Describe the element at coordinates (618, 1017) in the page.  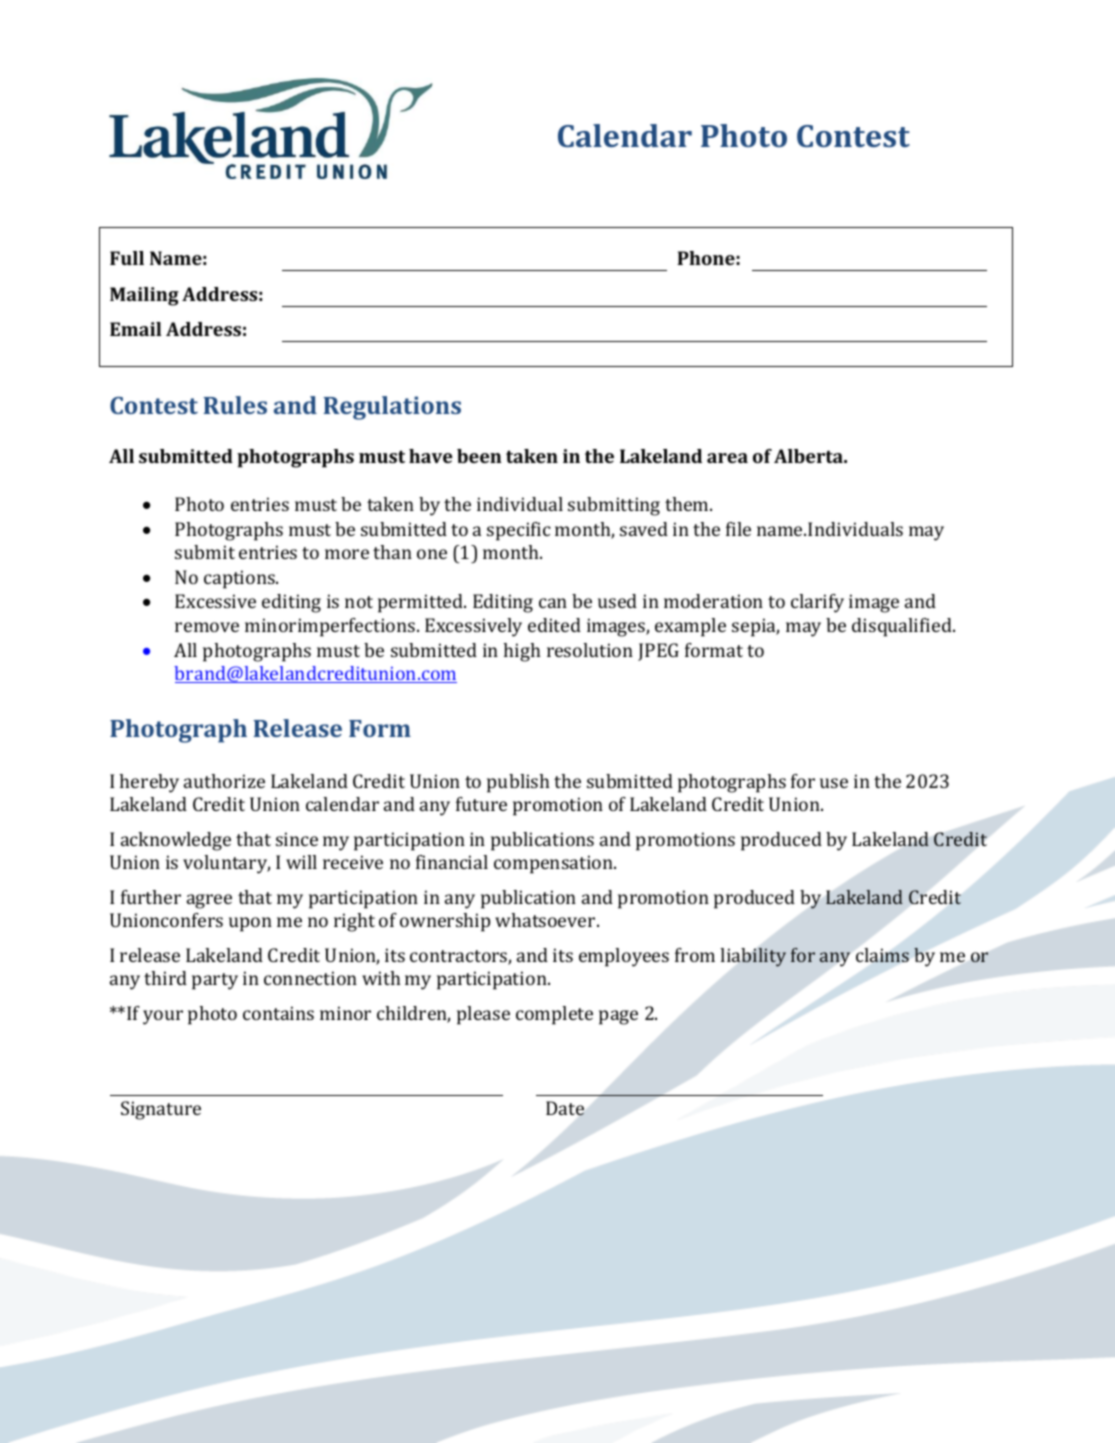
I see `page` at that location.
